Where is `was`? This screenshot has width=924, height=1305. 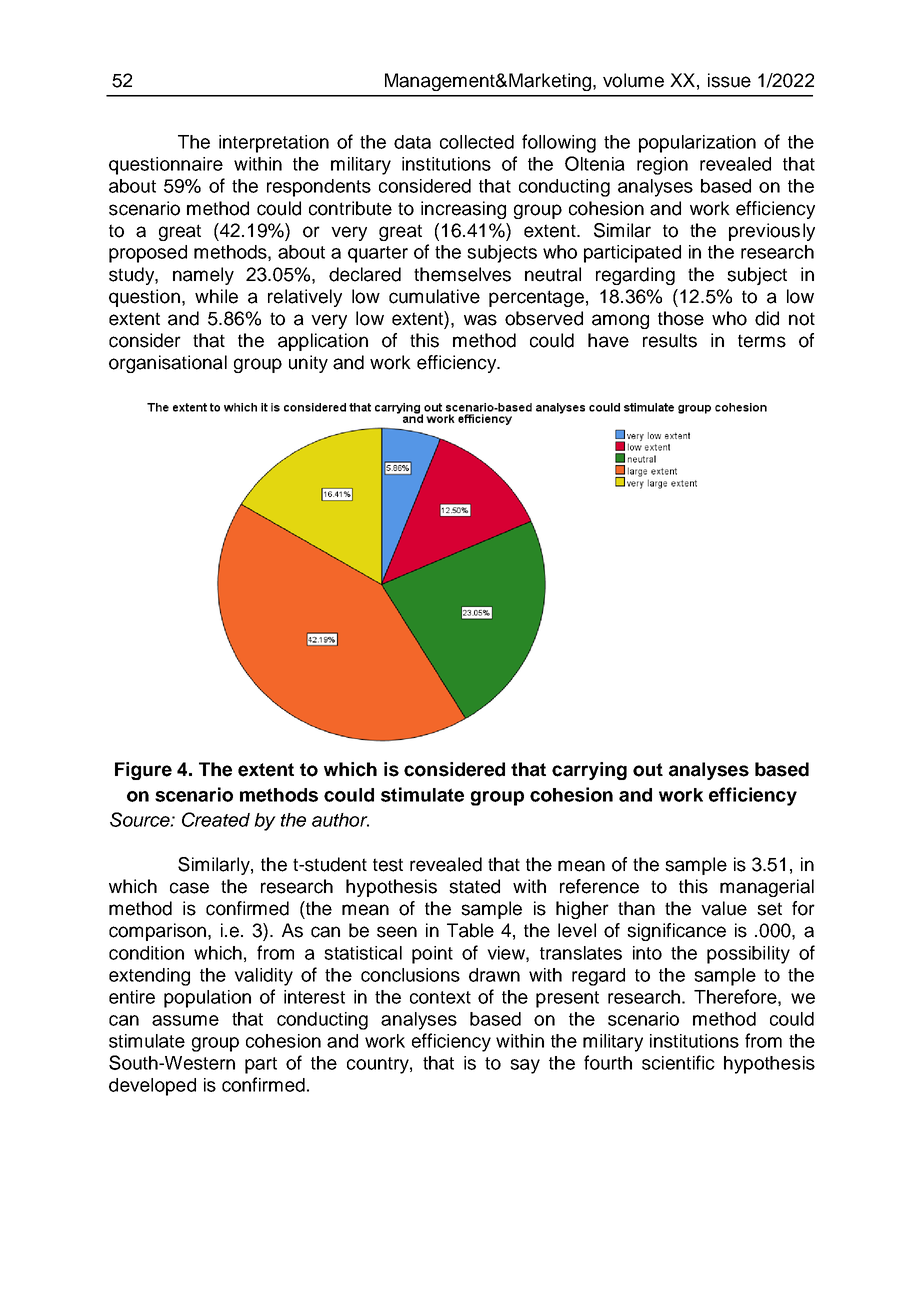
was is located at coordinates (480, 320).
